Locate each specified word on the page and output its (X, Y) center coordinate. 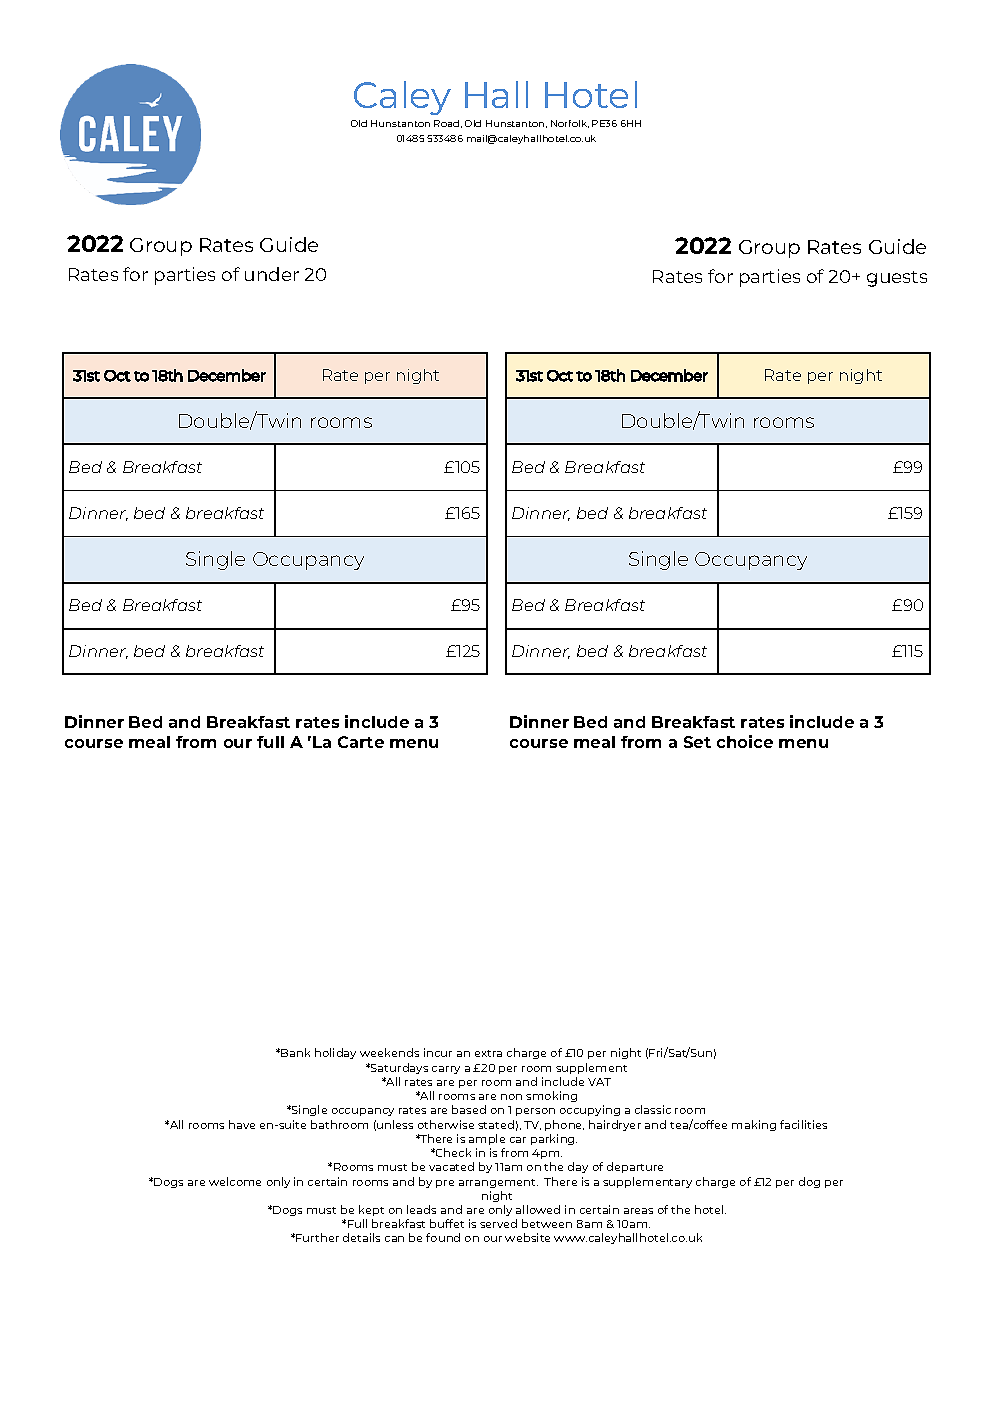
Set (697, 742)
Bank (295, 1052)
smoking (551, 1096)
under (272, 274)
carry (446, 1070)
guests (897, 279)
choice (745, 741)
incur (438, 1052)
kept (371, 1210)
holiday (335, 1053)
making (754, 1125)
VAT (599, 1082)
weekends (389, 1052)
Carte (361, 742)
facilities (803, 1124)
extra (488, 1053)
